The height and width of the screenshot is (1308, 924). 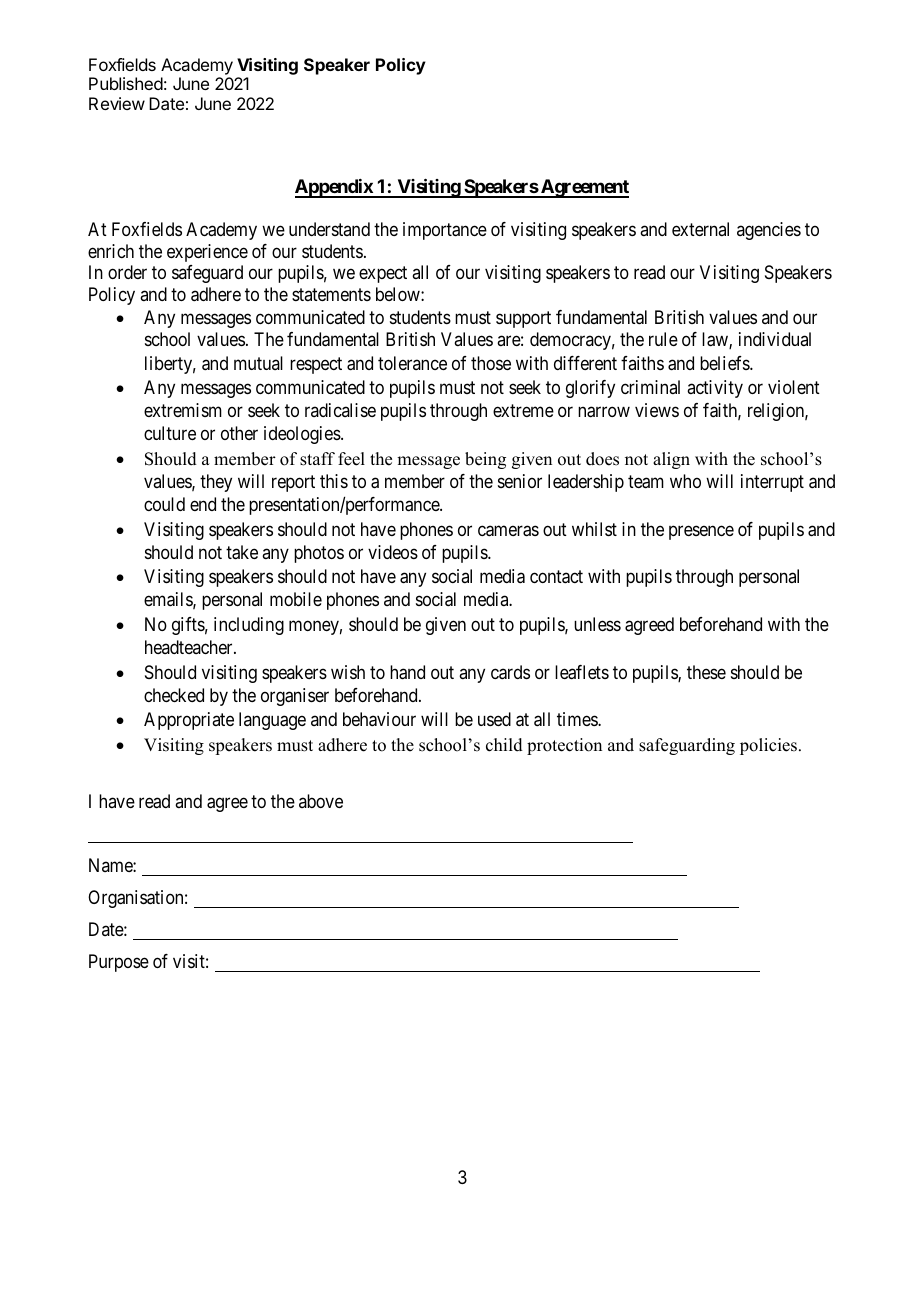 What do you see at coordinates (701, 532) in the screenshot?
I see `presence` at bounding box center [701, 532].
